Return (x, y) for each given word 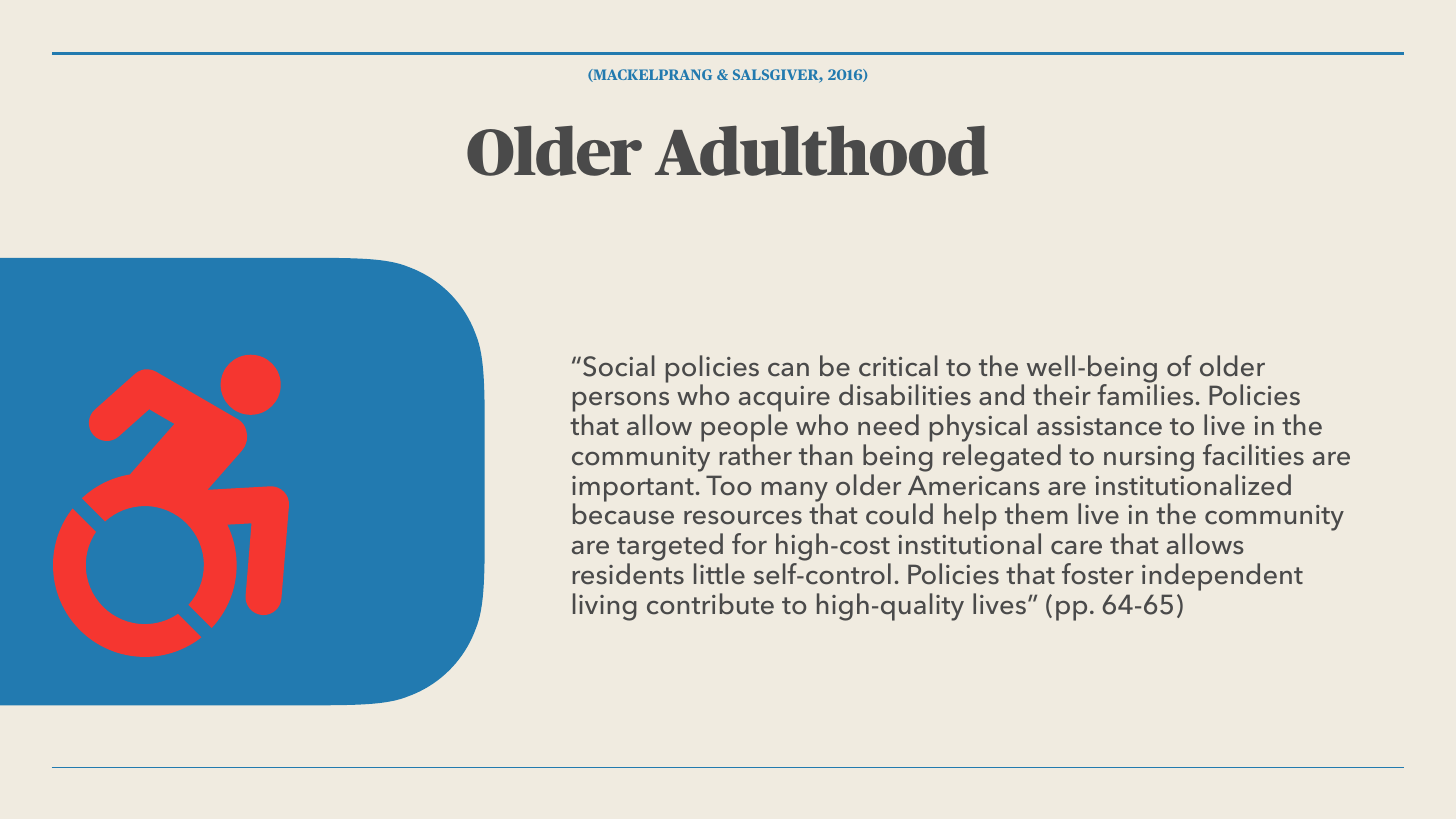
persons (621, 403)
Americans (974, 485)
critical (898, 366)
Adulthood (821, 150)
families (1145, 395)
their (1062, 395)
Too (728, 485)
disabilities (905, 395)
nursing (1149, 459)
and (1001, 395)
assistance (1099, 426)
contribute (710, 604)
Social (619, 366)
